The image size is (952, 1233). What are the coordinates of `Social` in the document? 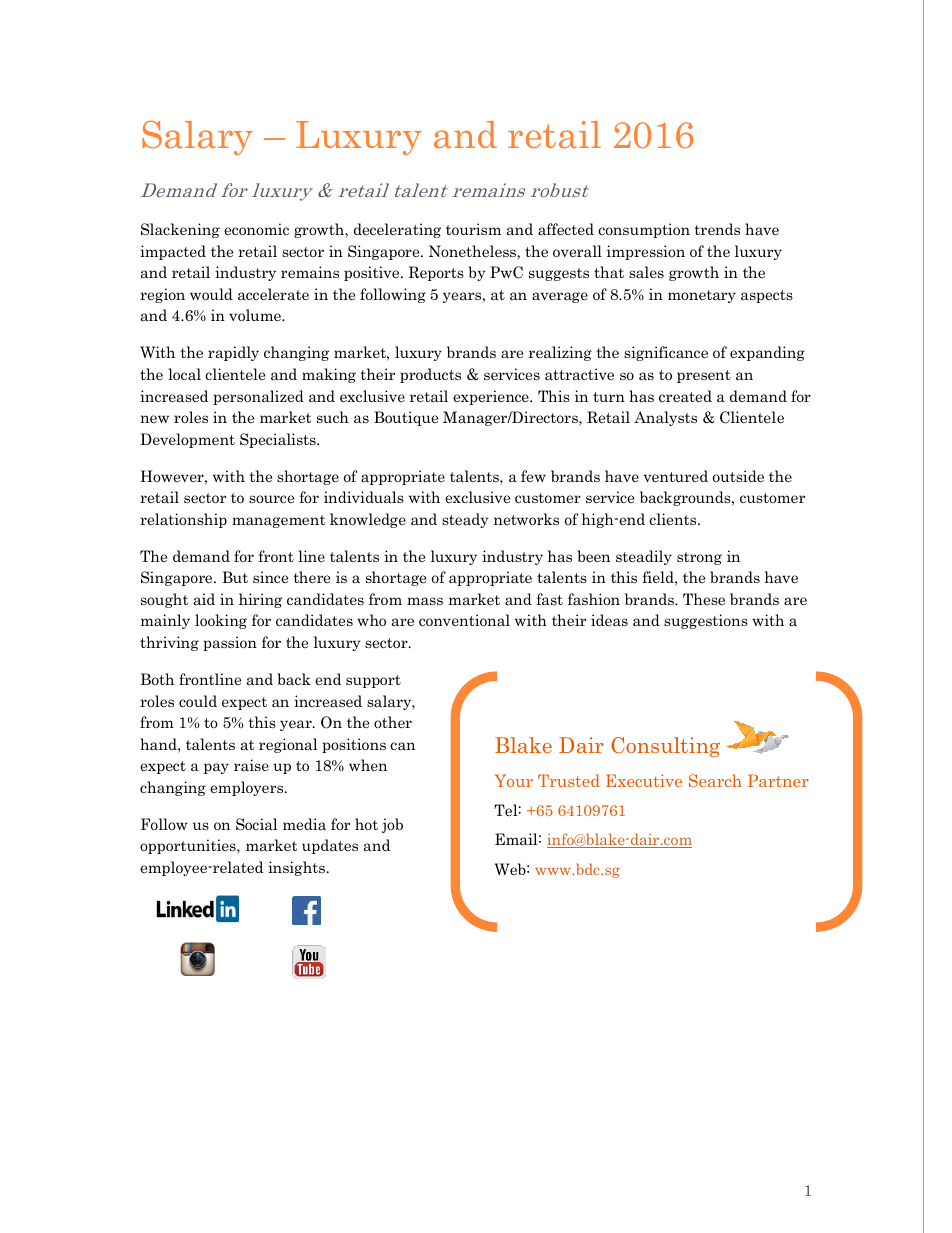 It's located at (256, 824).
